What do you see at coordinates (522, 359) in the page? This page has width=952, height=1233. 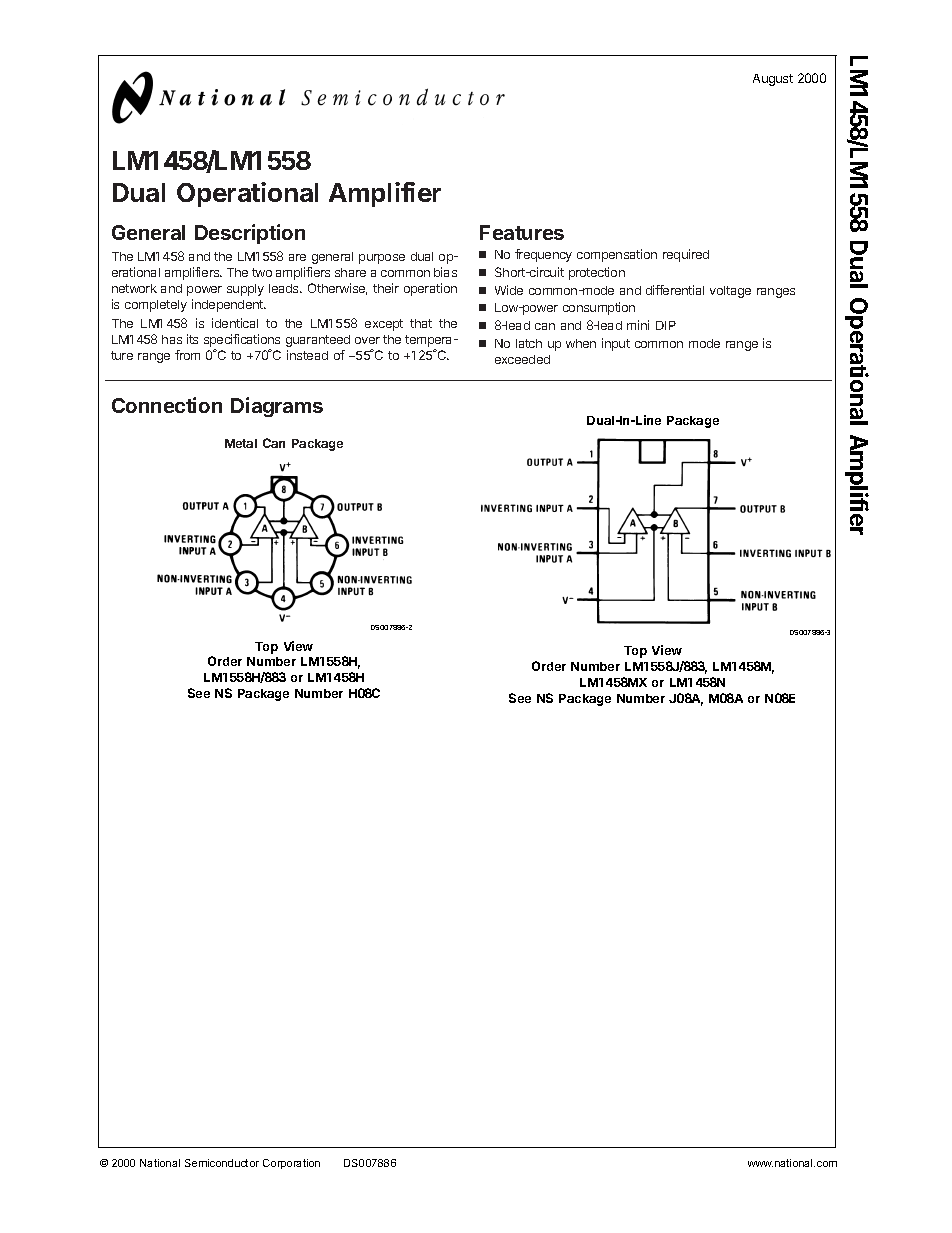 I see `exceeded` at bounding box center [522, 359].
